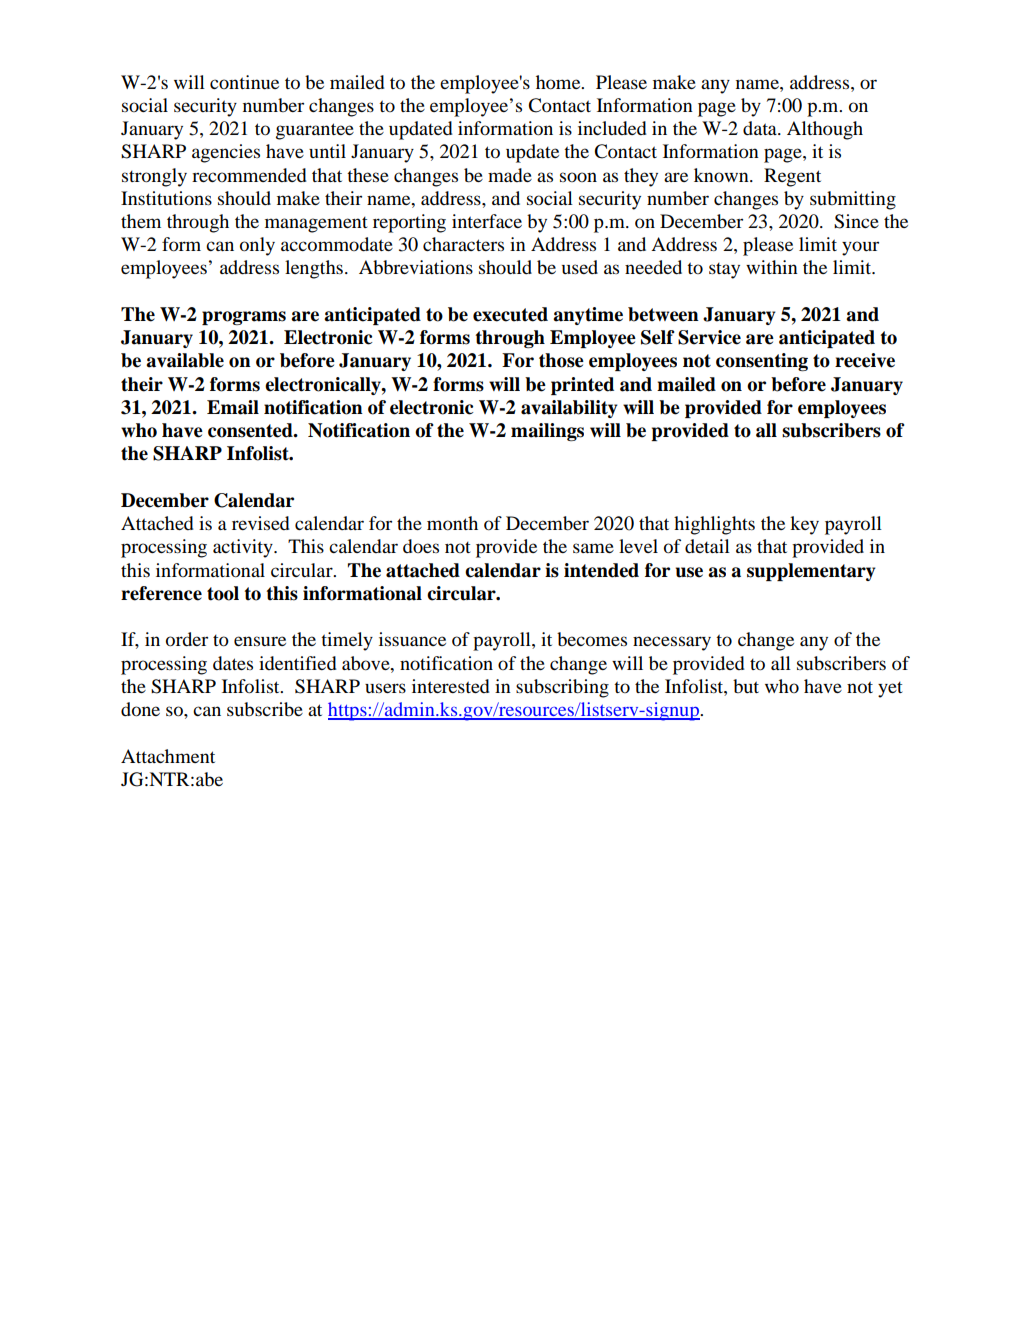 Image resolution: width=1031 pixels, height=1334 pixels. Describe the element at coordinates (559, 82) in the page. I see `home` at that location.
